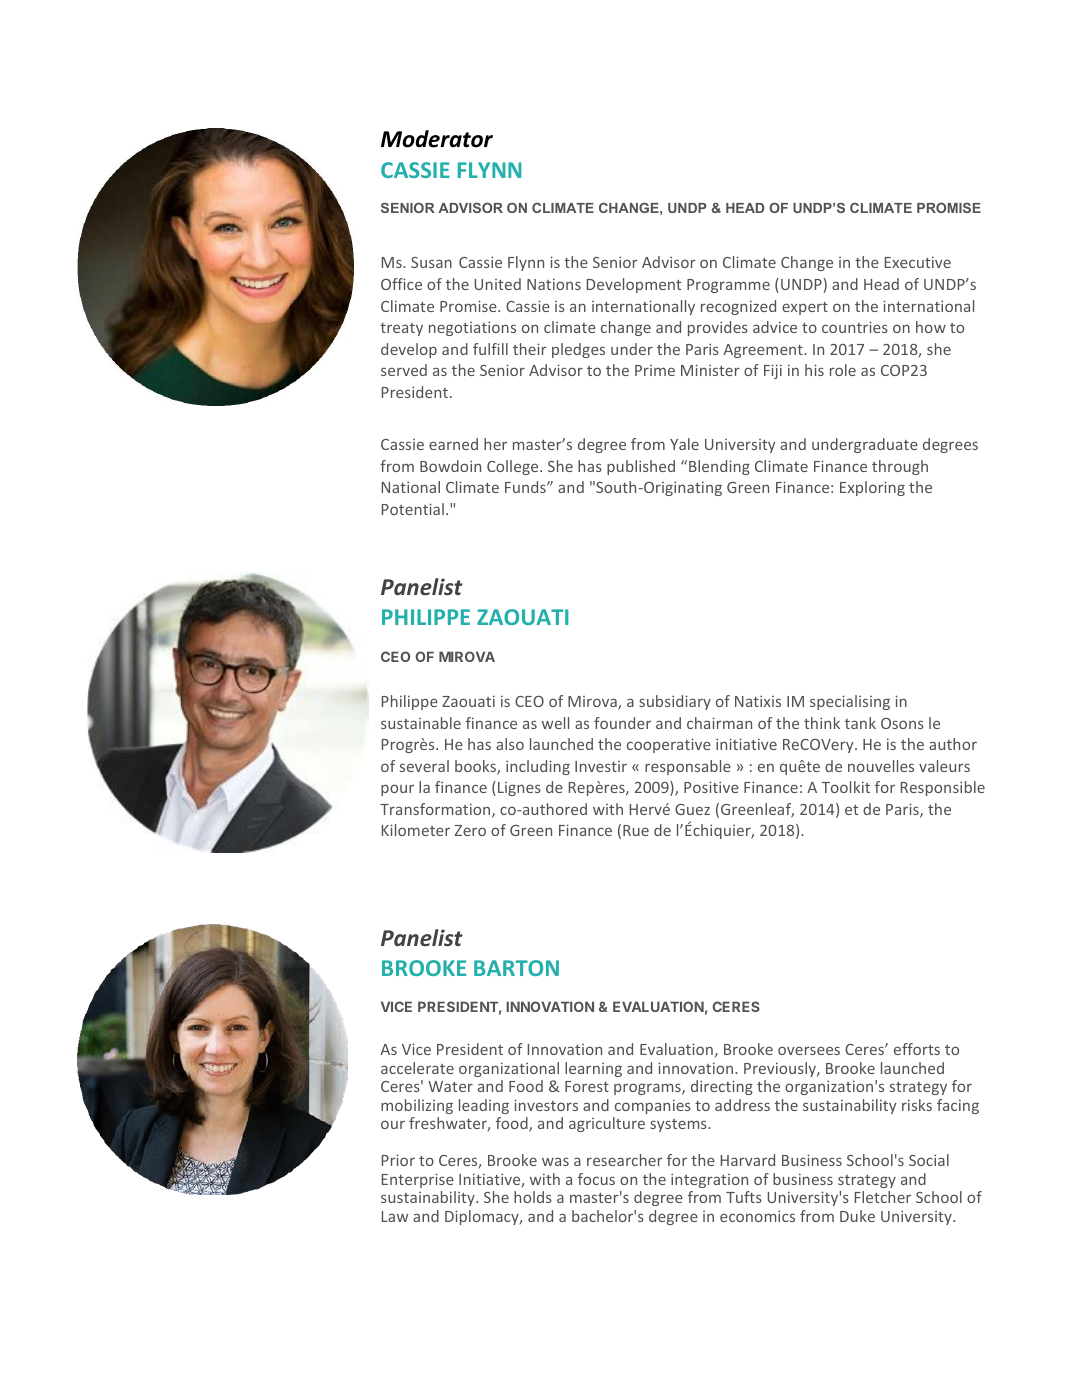 This screenshot has width=1079, height=1397. I want to click on Exploring, so click(872, 488).
